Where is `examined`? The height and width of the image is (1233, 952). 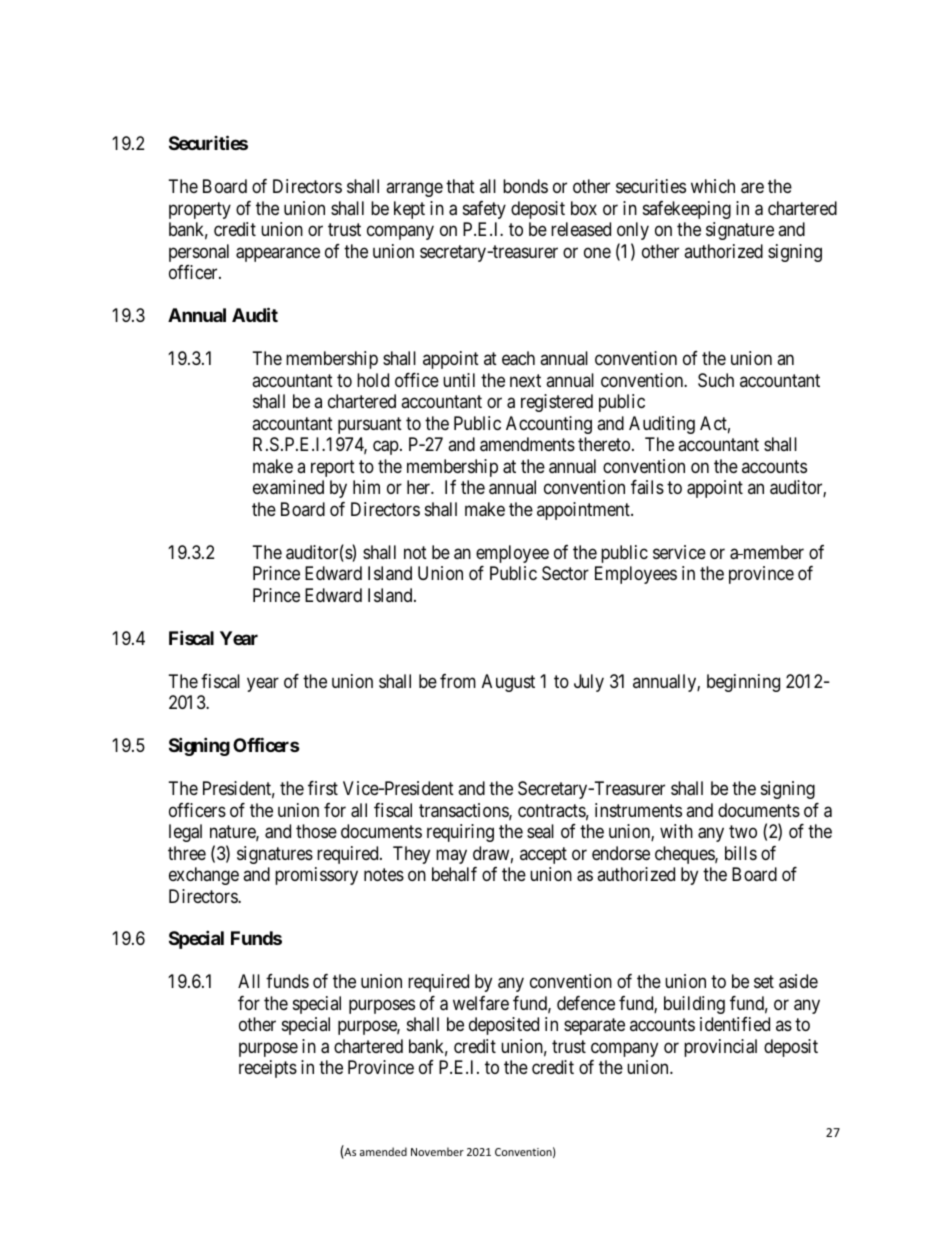 examined is located at coordinates (288, 487).
